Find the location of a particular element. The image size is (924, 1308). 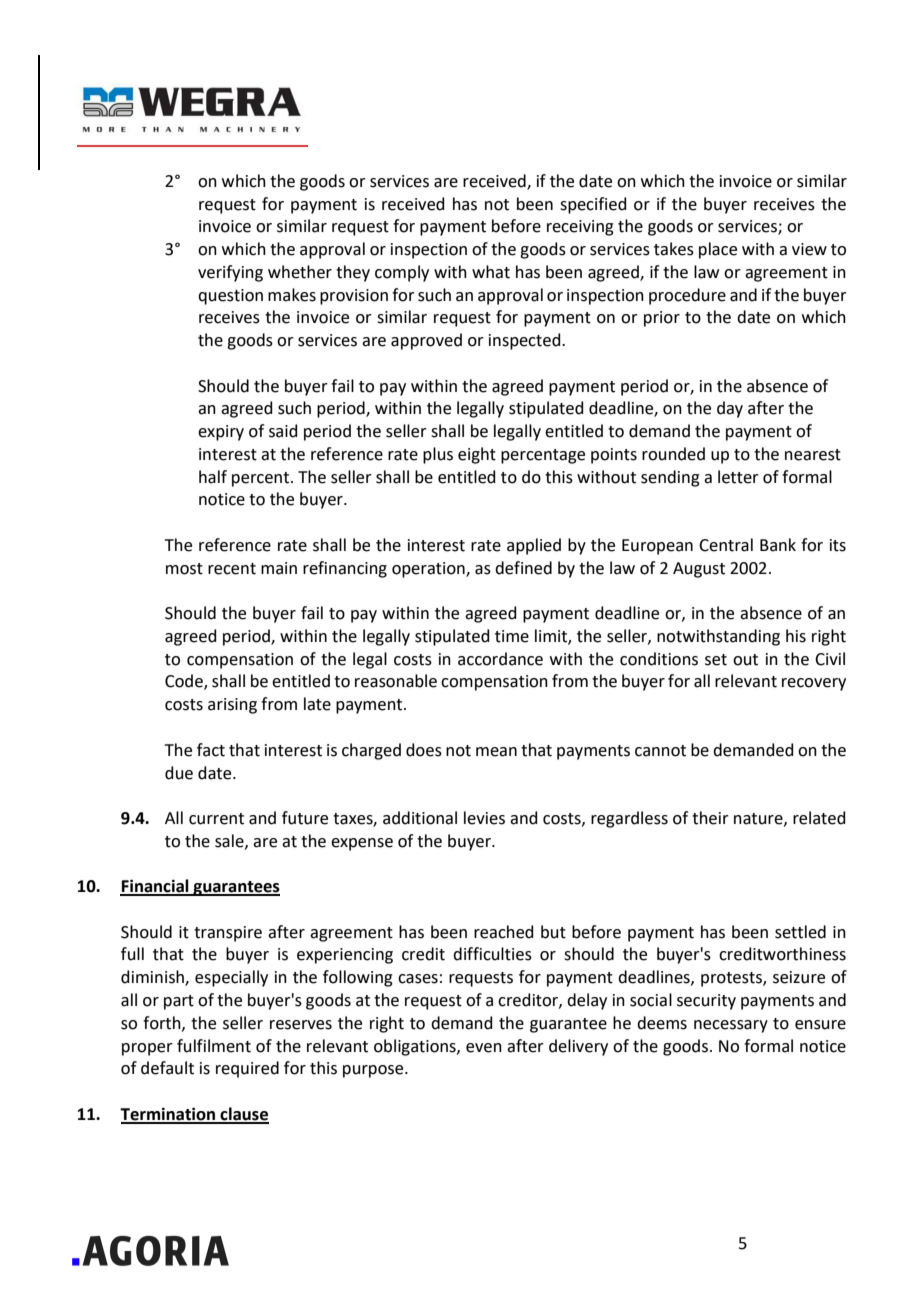

eight is located at coordinates (477, 455).
